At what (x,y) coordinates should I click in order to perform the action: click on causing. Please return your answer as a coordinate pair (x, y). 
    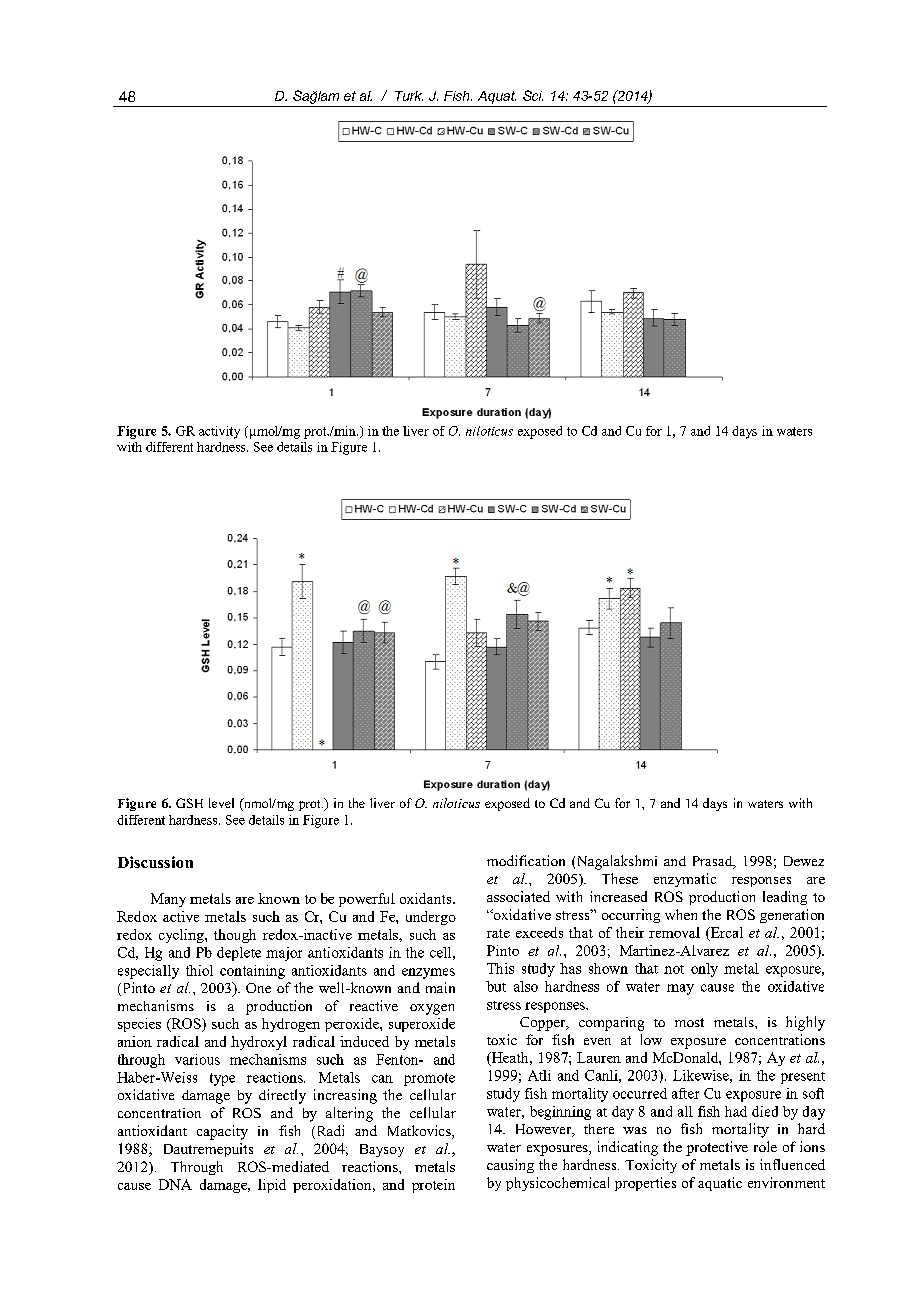
    Looking at the image, I should click on (510, 1166).
